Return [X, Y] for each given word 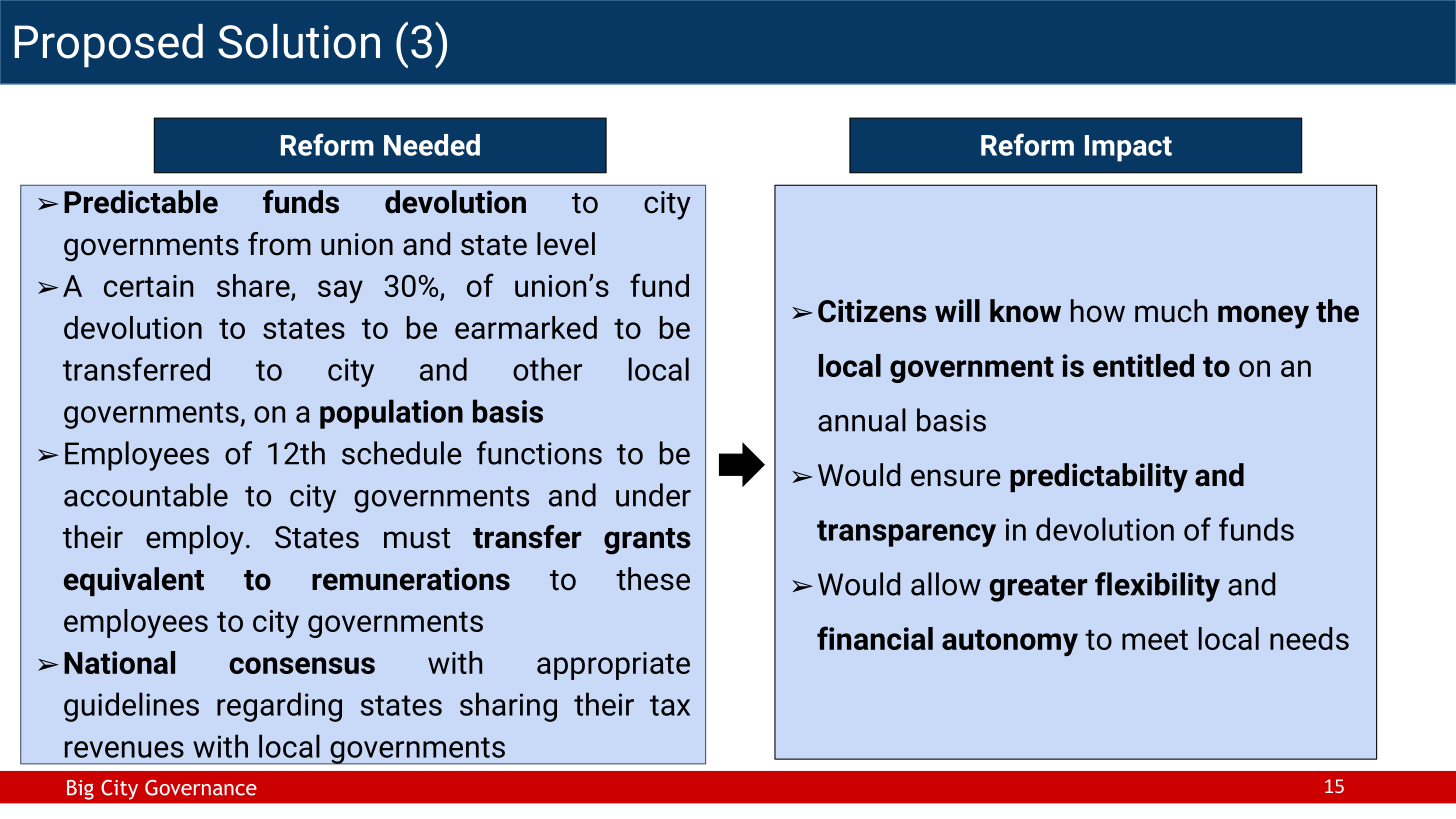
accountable [146, 495]
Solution [299, 41]
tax [670, 705]
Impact [1128, 148]
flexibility [1157, 587]
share [254, 287]
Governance [201, 788]
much [1171, 311]
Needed [432, 145]
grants [647, 541]
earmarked [526, 327]
